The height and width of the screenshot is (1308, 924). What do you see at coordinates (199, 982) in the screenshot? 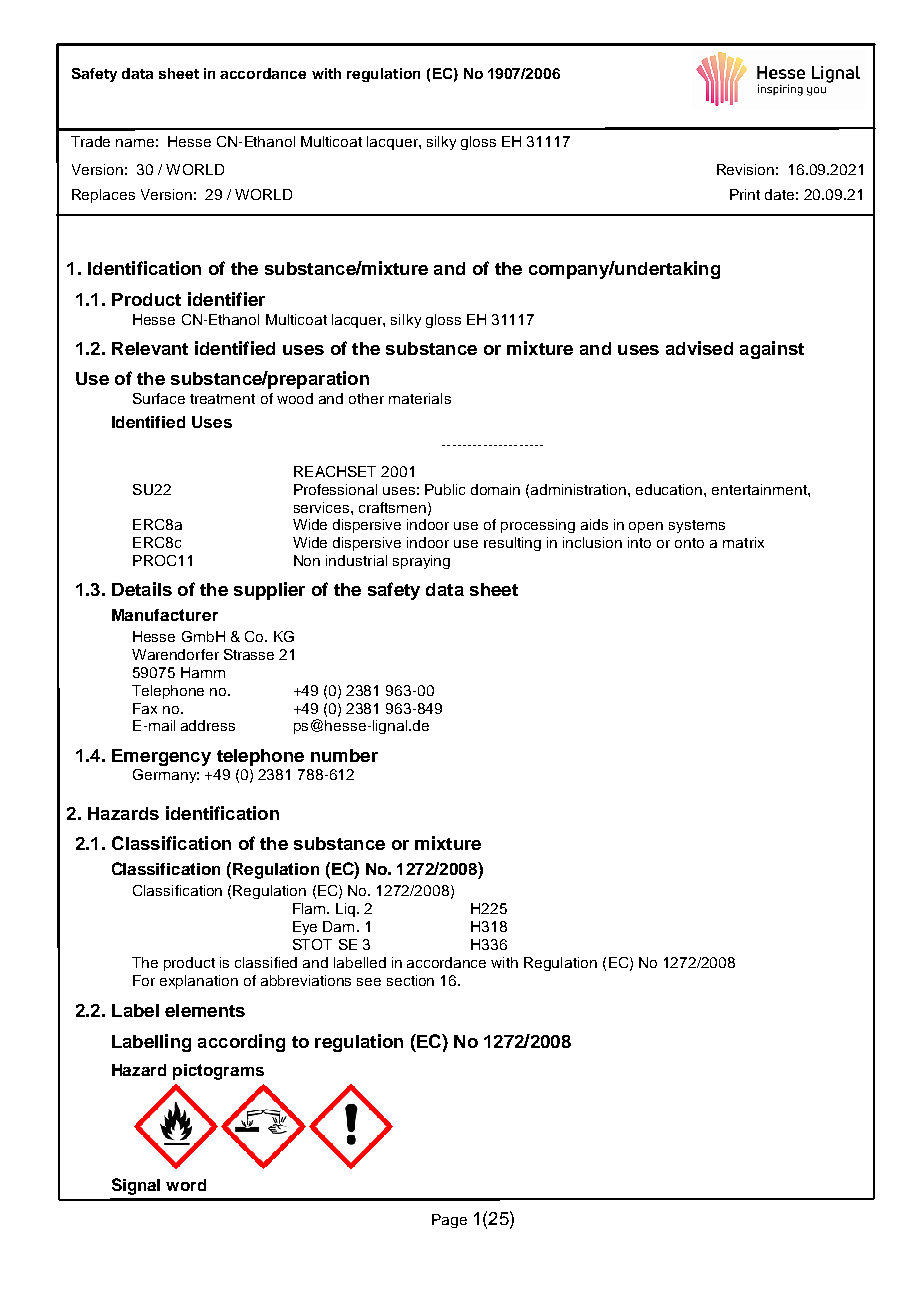
I see `explanation` at bounding box center [199, 982].
